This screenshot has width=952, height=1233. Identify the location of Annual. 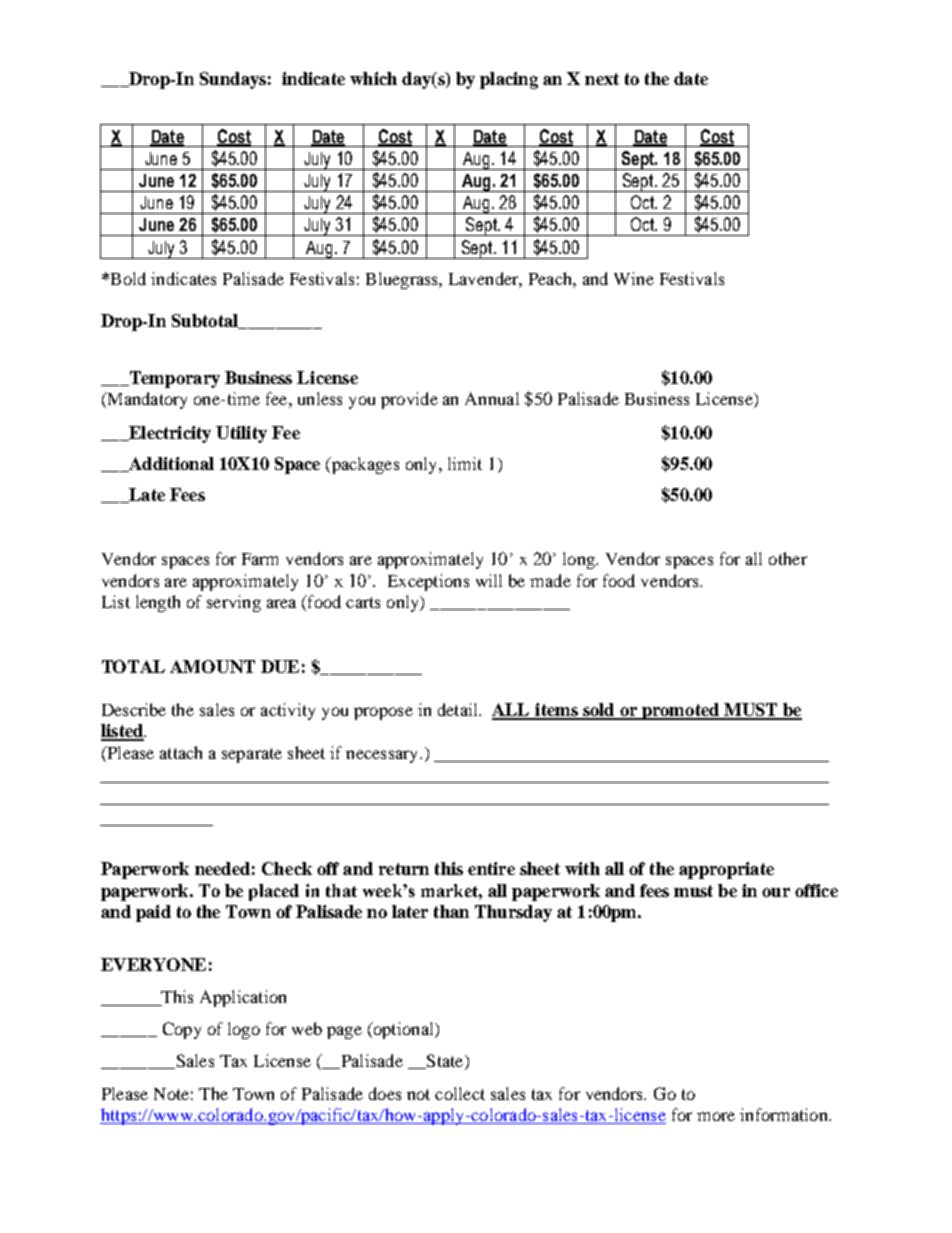
(492, 398).
